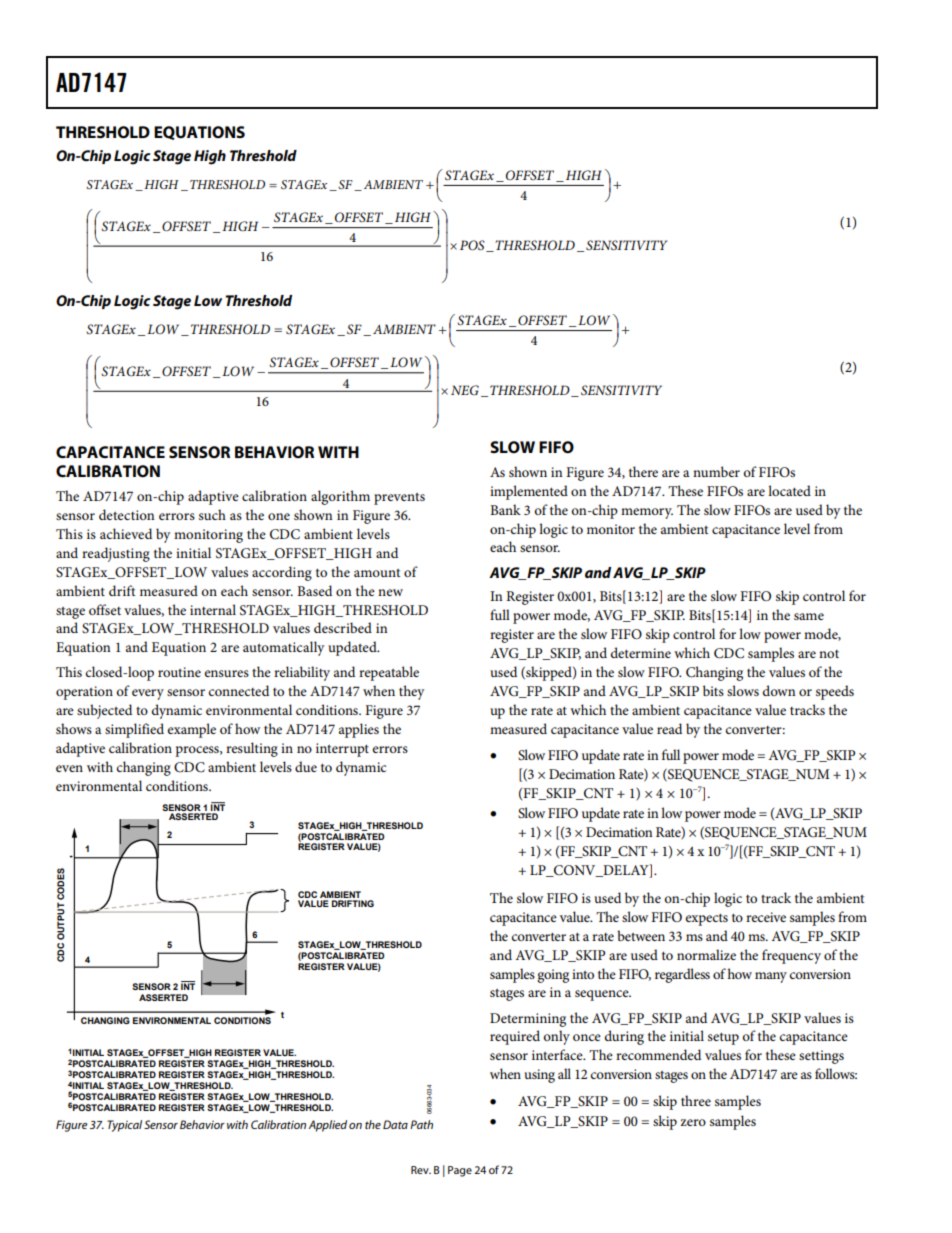 The image size is (952, 1233). Describe the element at coordinates (124, 1126) in the screenshot. I see `Typical` at that location.
